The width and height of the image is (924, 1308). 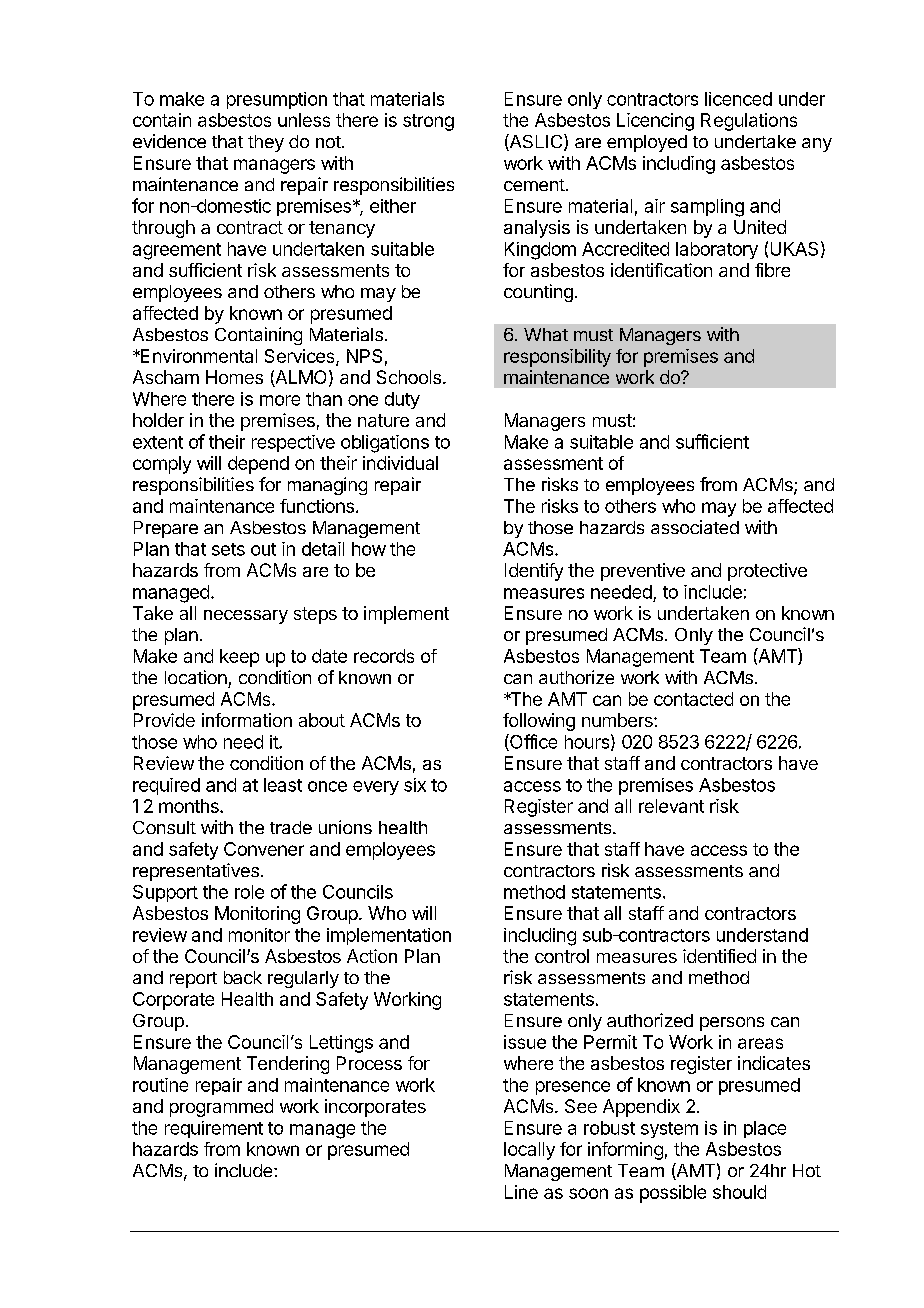 What do you see at coordinates (214, 1129) in the image?
I see `requirement` at bounding box center [214, 1129].
